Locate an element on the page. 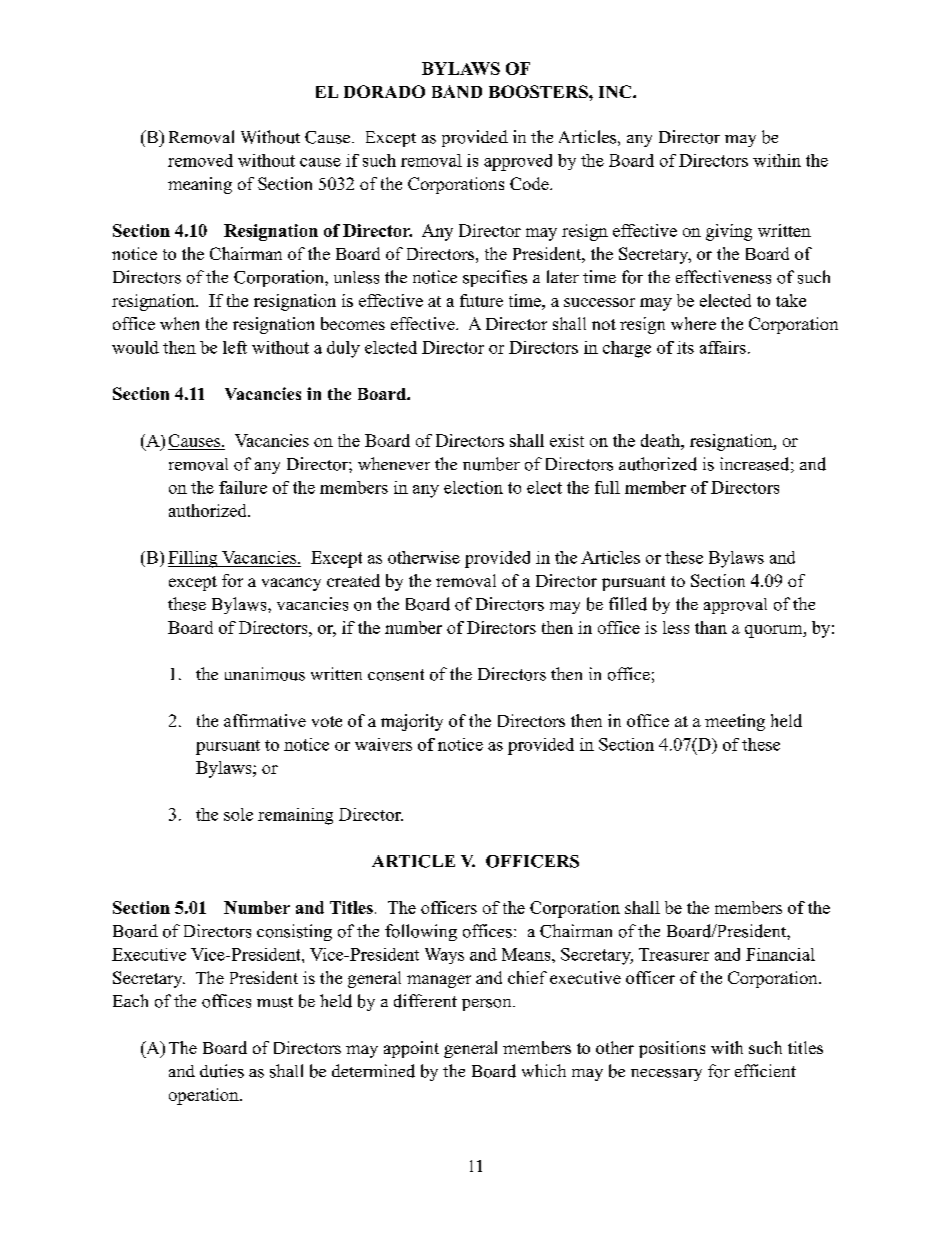  positions is located at coordinates (672, 1049).
